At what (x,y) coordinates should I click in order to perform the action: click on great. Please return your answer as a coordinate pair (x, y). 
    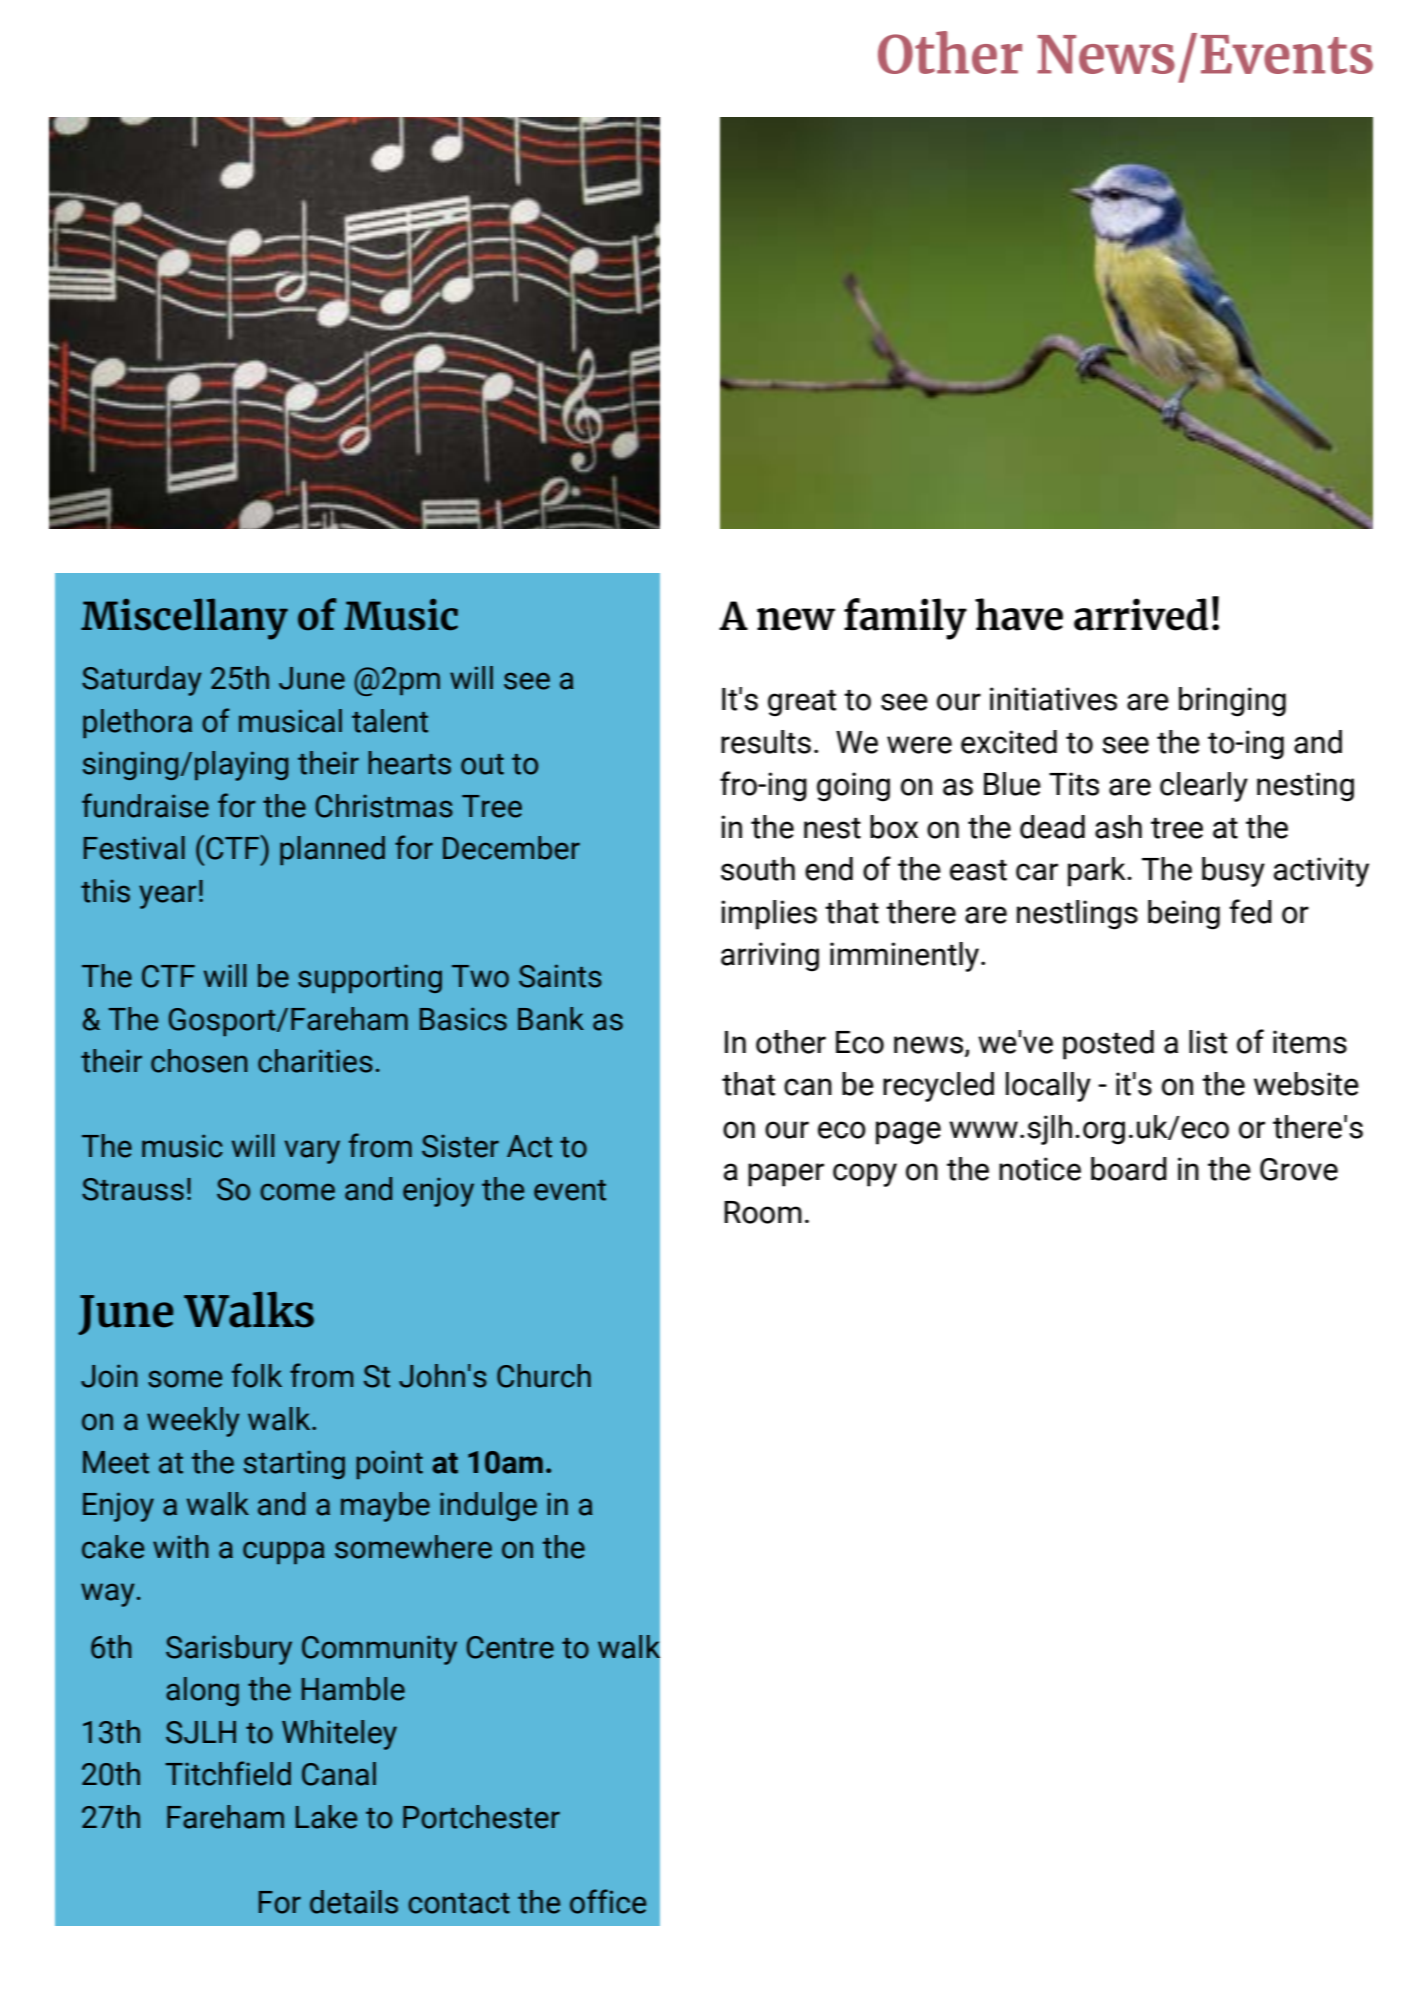
    Looking at the image, I should click on (802, 703).
